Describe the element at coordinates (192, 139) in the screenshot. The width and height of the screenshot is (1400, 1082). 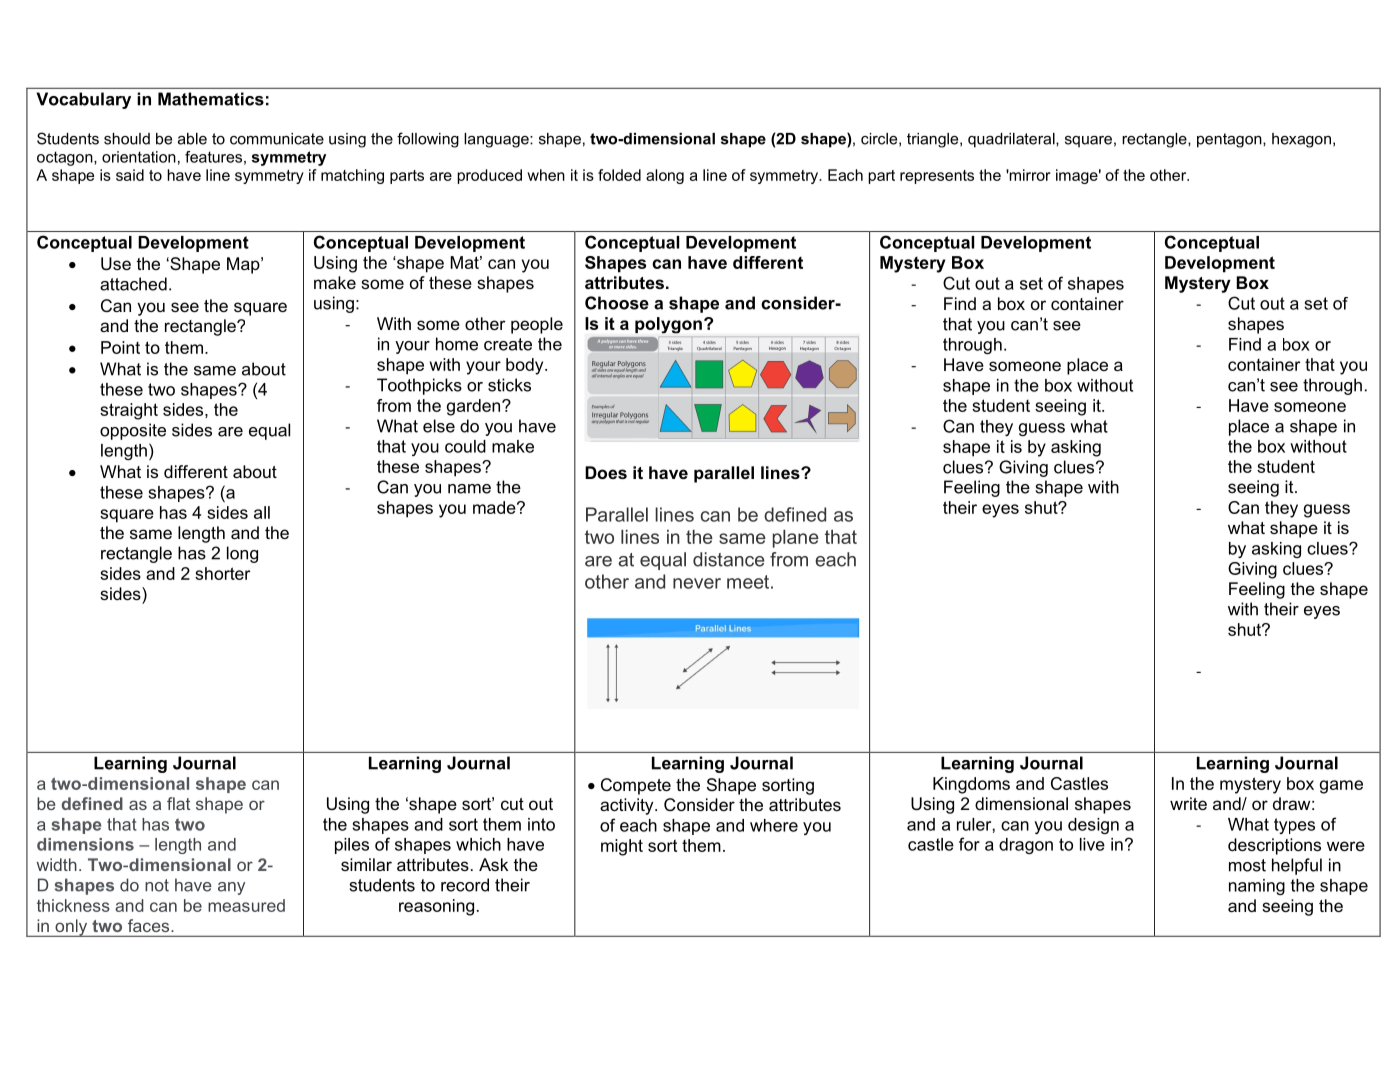
I see `able` at that location.
